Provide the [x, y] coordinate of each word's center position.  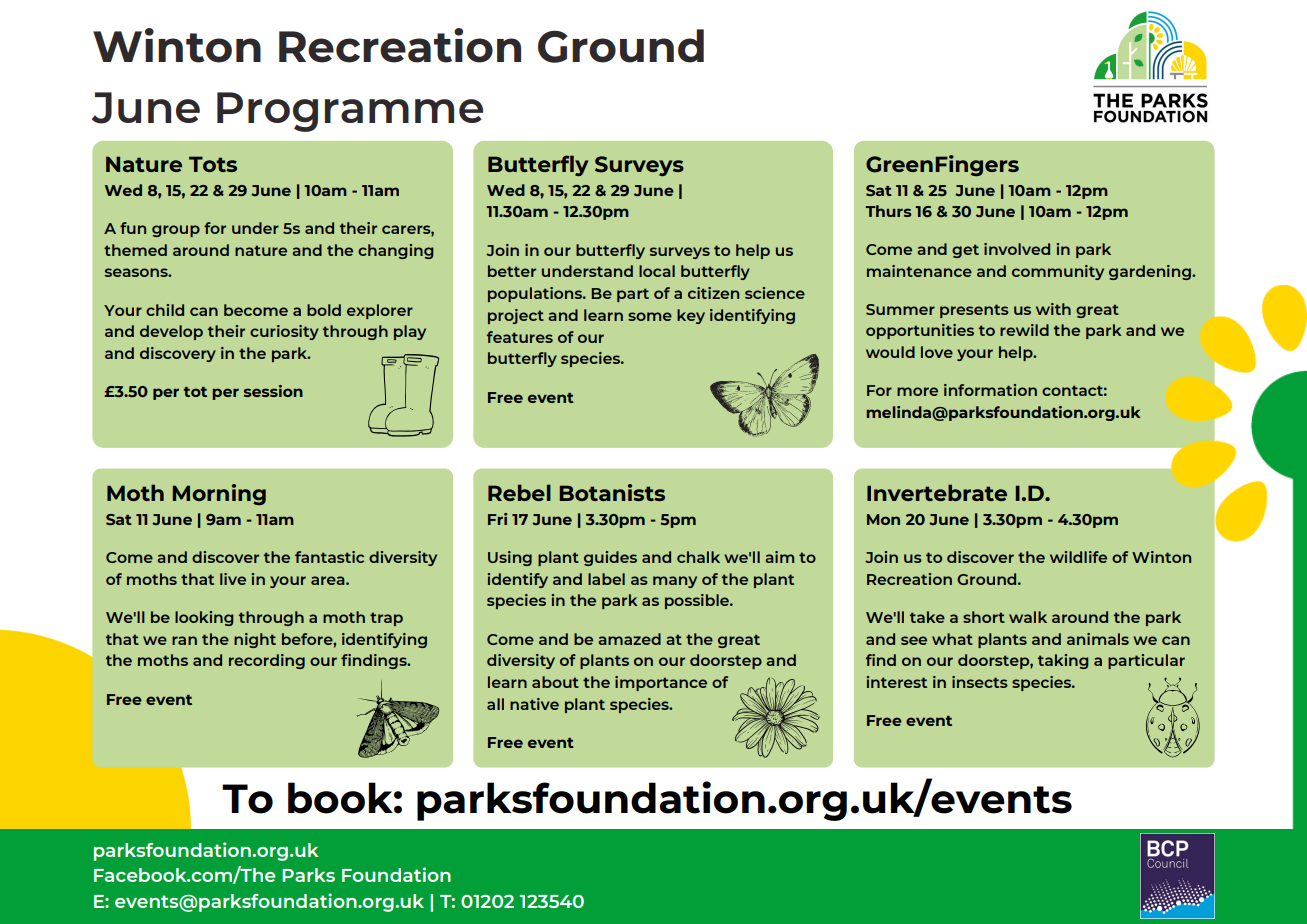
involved [1017, 249]
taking [1063, 661]
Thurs [888, 211]
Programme [350, 112]
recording [267, 661]
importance [661, 683]
